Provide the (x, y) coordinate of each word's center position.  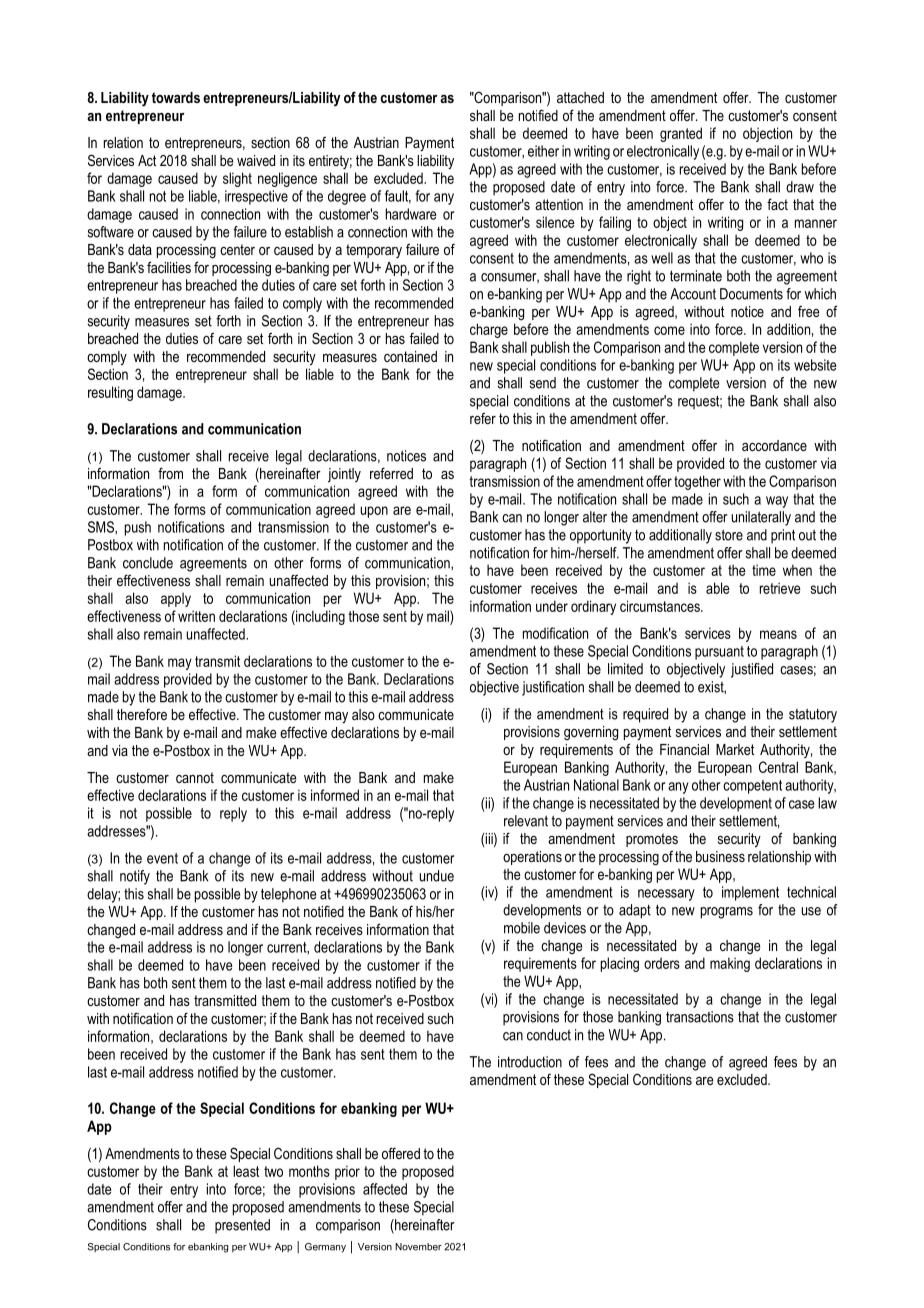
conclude (148, 563)
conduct (549, 1035)
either (543, 151)
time (764, 570)
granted (681, 134)
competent (752, 787)
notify (135, 877)
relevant (526, 821)
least (246, 1171)
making (730, 964)
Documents (751, 294)
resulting (110, 393)
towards (176, 97)
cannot (195, 777)
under (552, 606)
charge (489, 330)
